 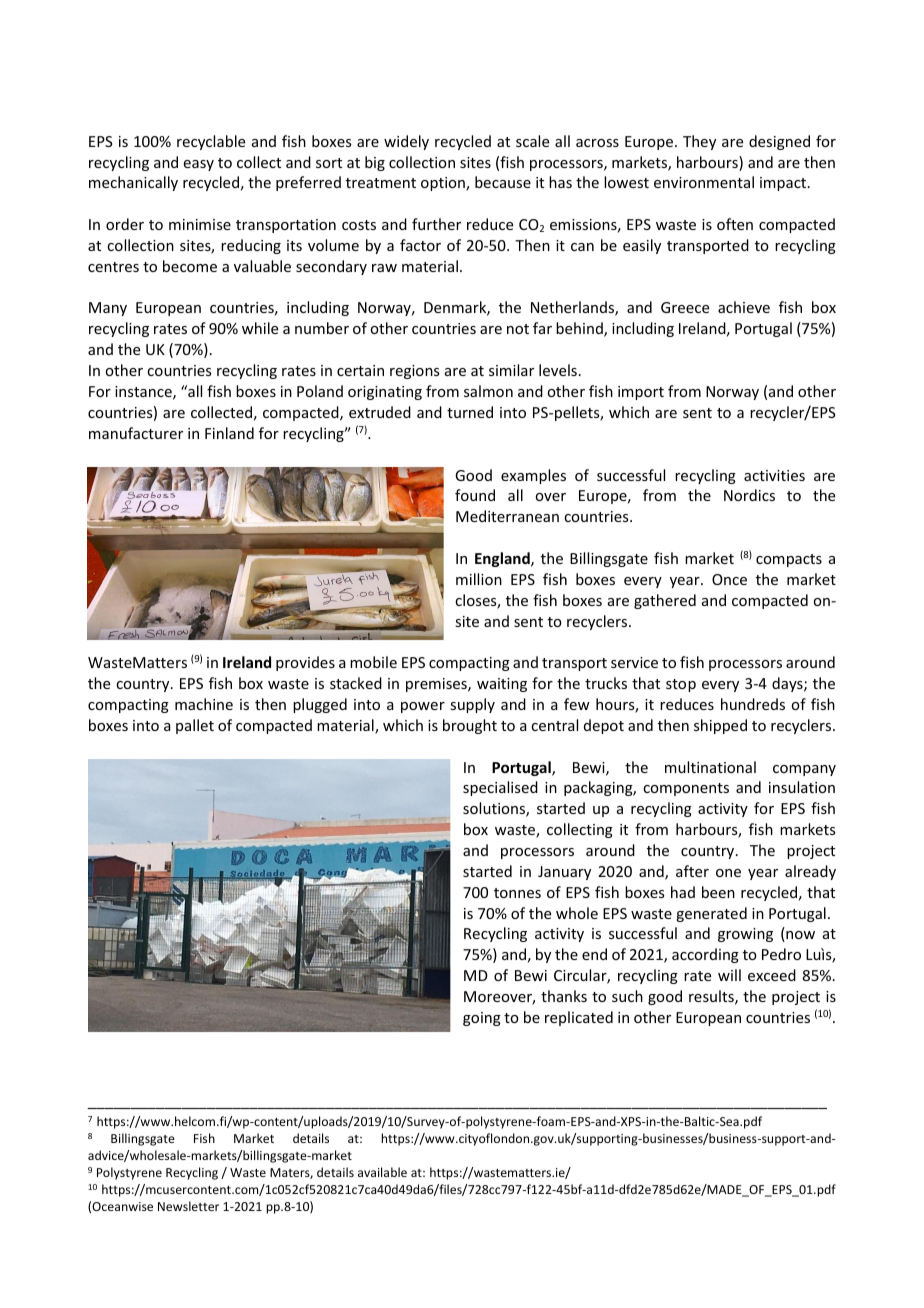 I want to click on specialised, so click(x=500, y=788).
